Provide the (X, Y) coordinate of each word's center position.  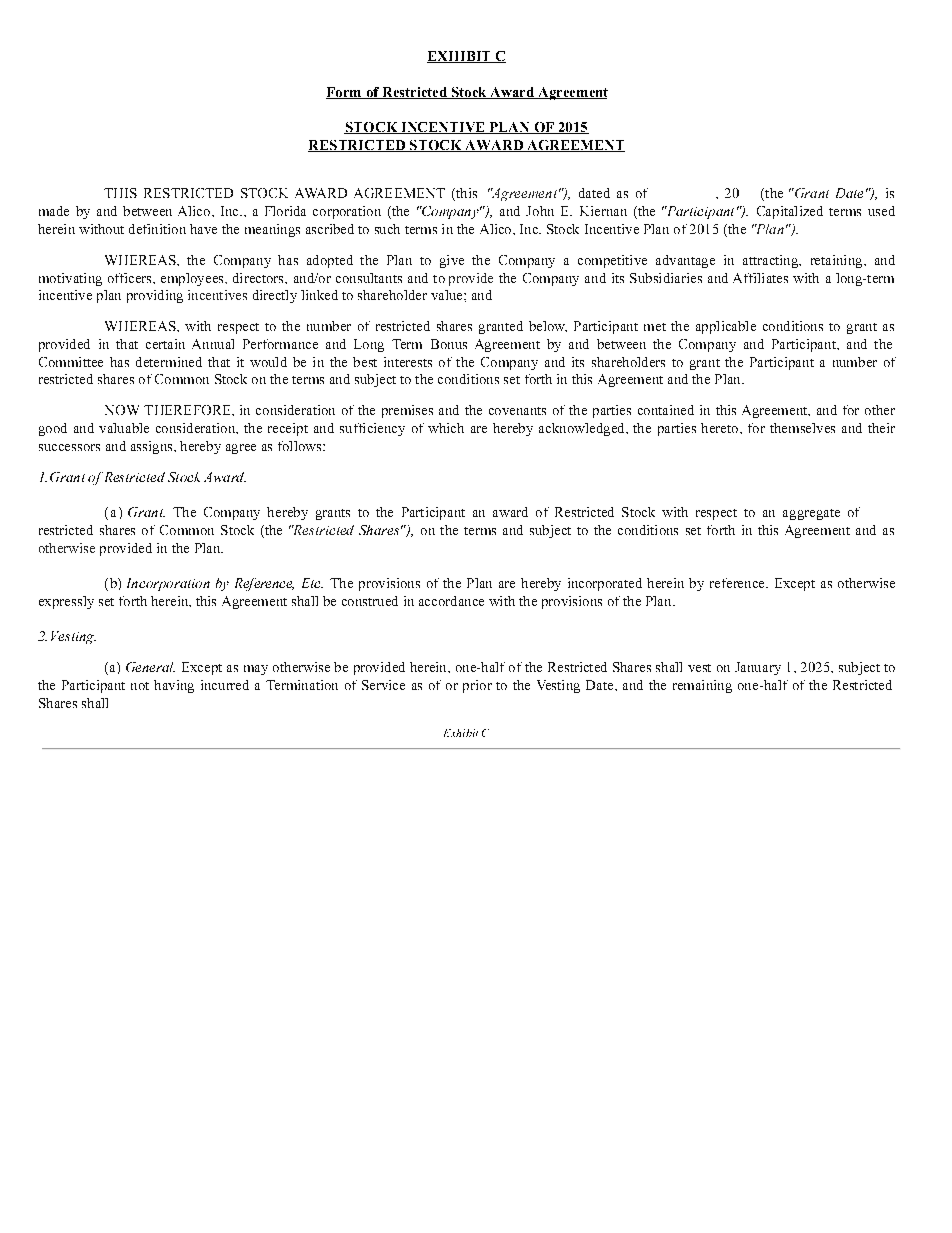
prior (477, 686)
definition (157, 229)
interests (408, 362)
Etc (312, 583)
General (150, 667)
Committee (71, 362)
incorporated (605, 584)
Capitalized (790, 212)
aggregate (811, 514)
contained (666, 410)
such (387, 229)
